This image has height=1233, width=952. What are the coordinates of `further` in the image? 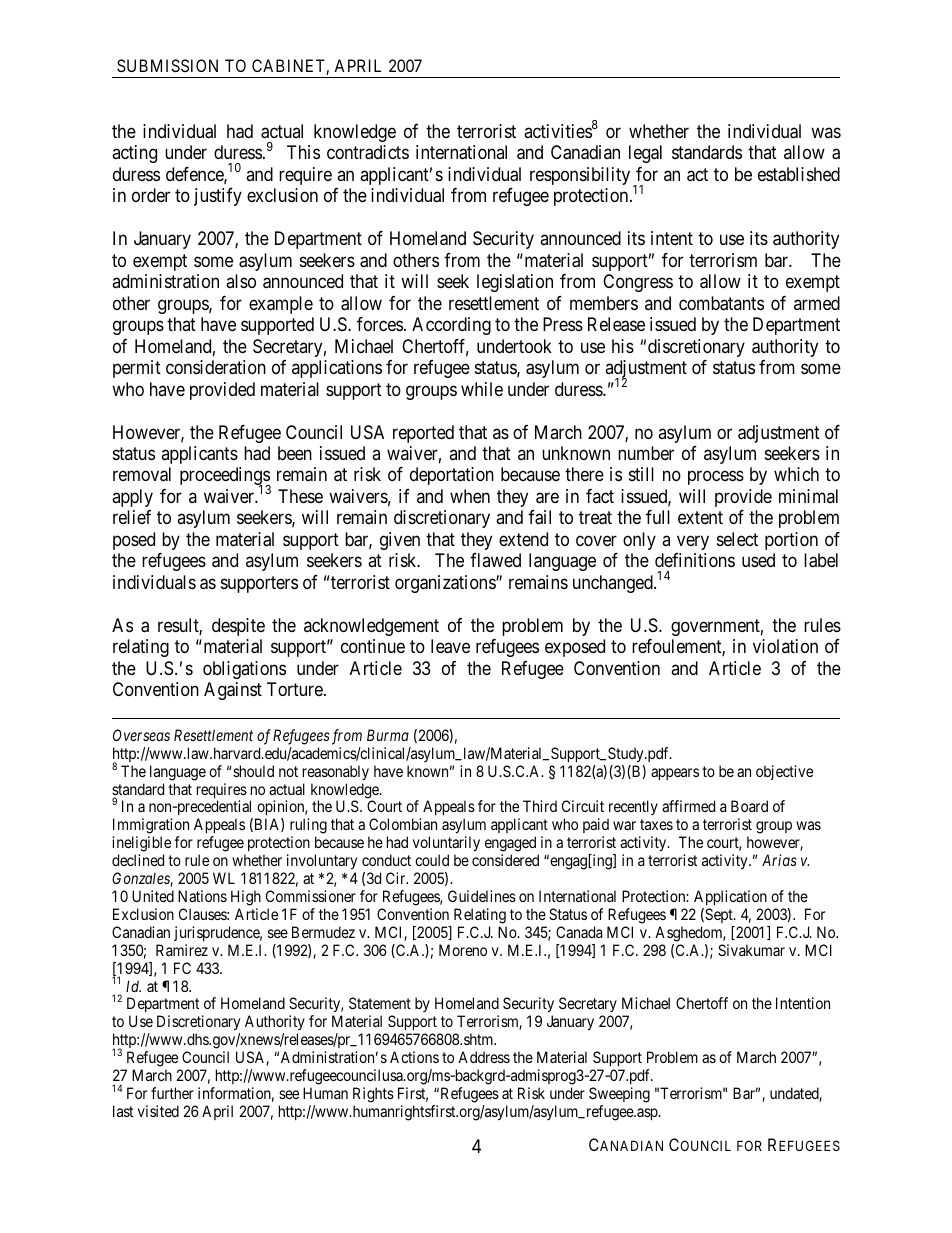 It's located at (172, 1093).
